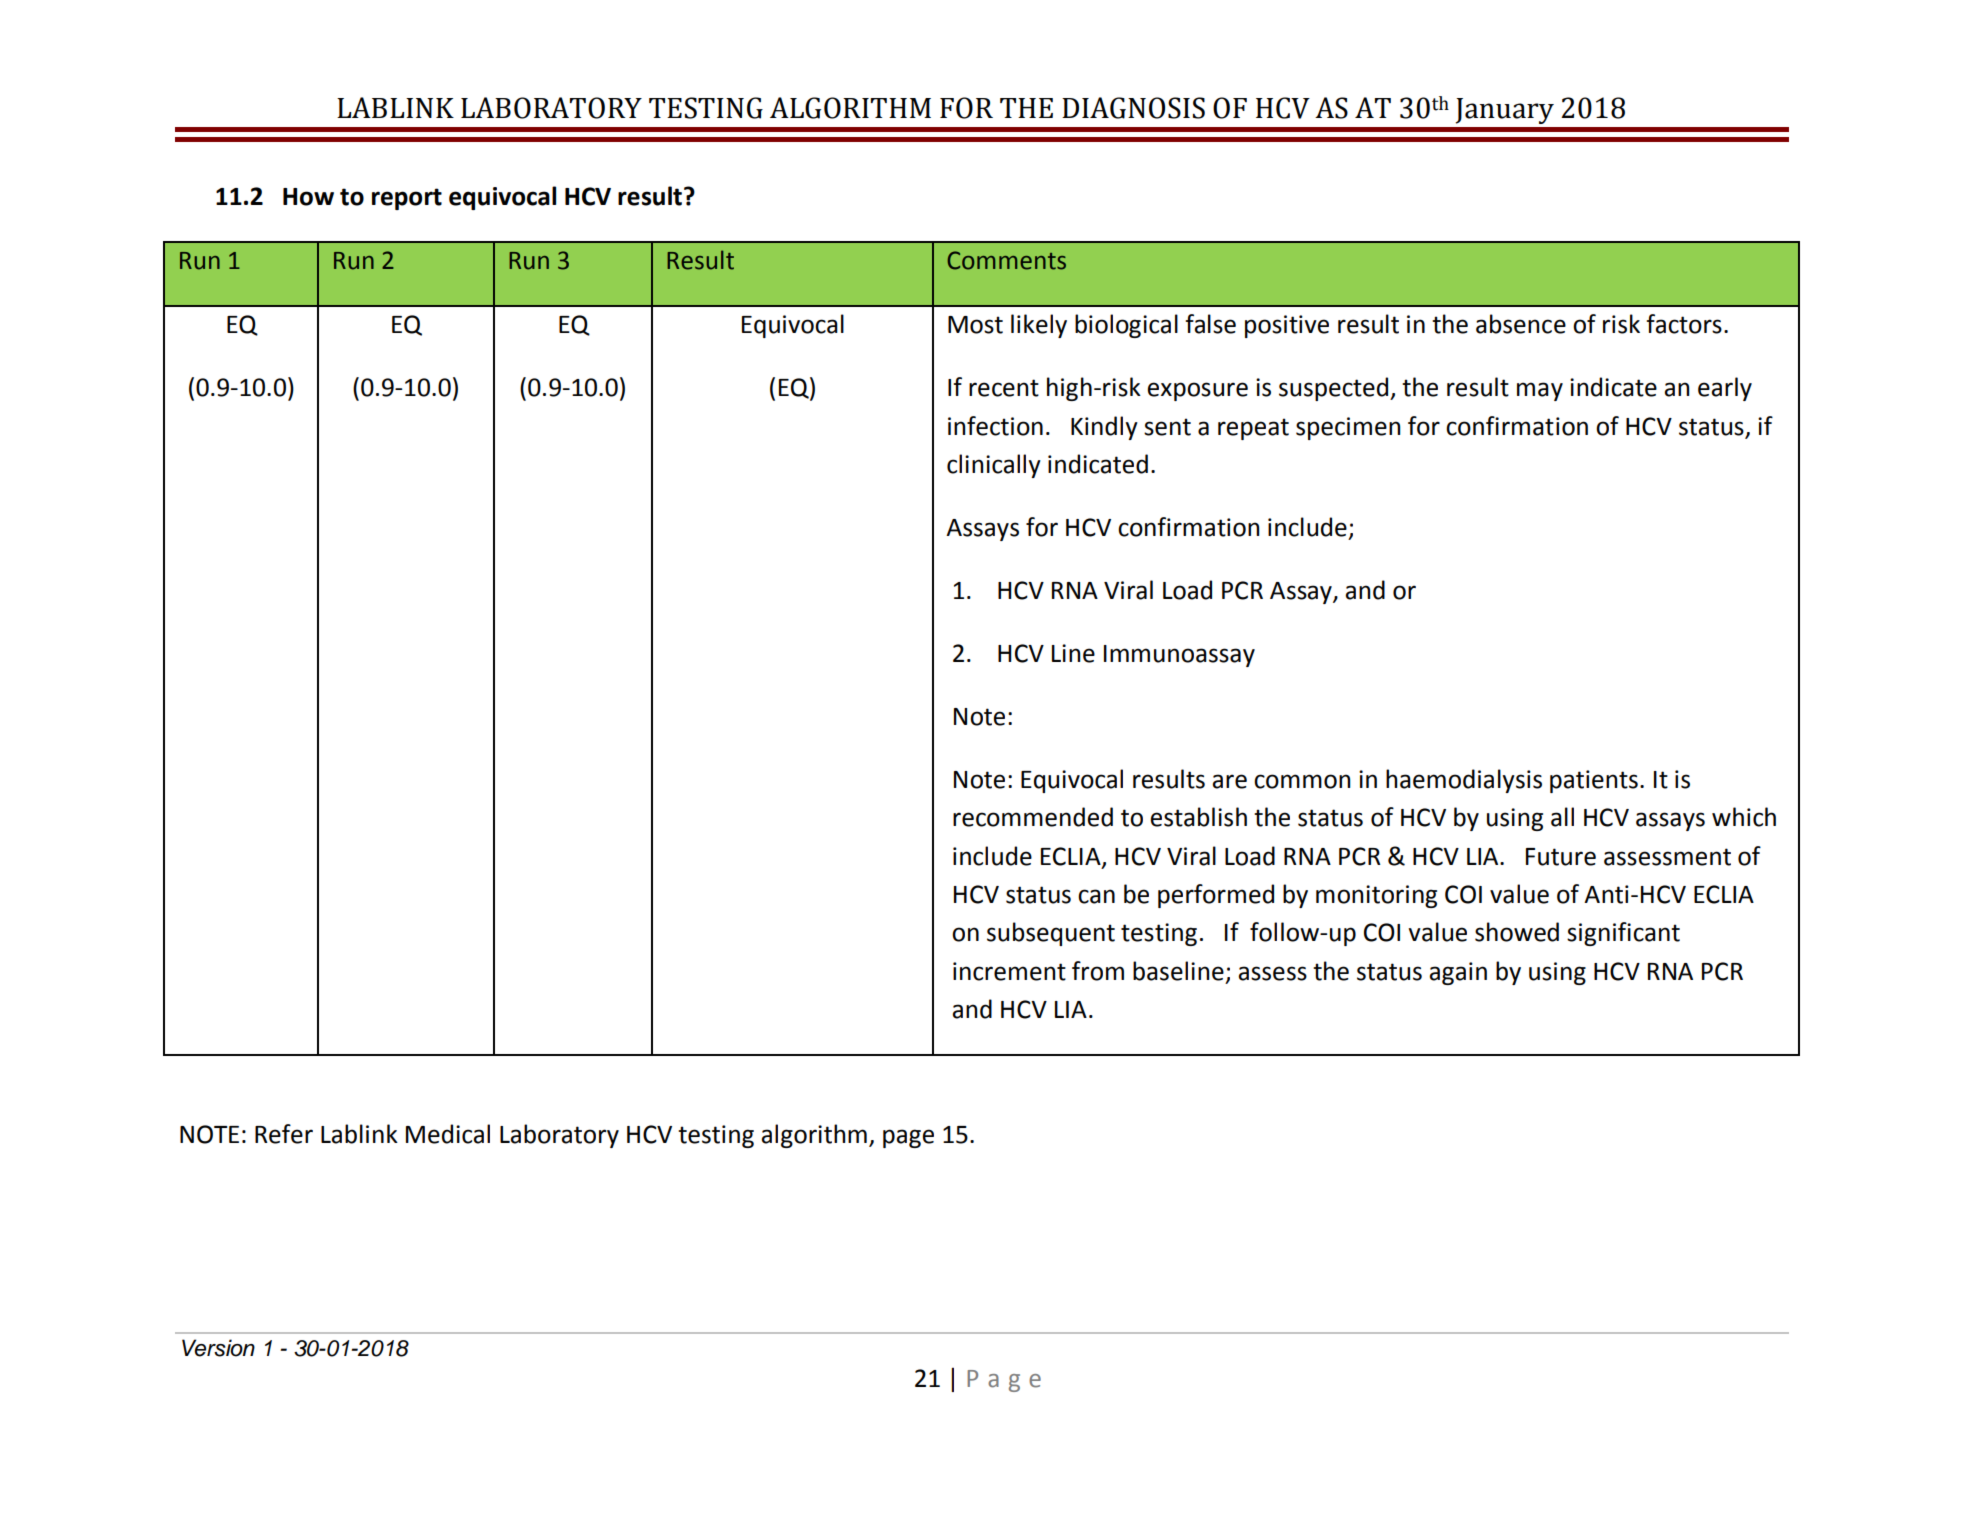 Image resolution: width=1963 pixels, height=1517 pixels. I want to click on establish, so click(1198, 817).
